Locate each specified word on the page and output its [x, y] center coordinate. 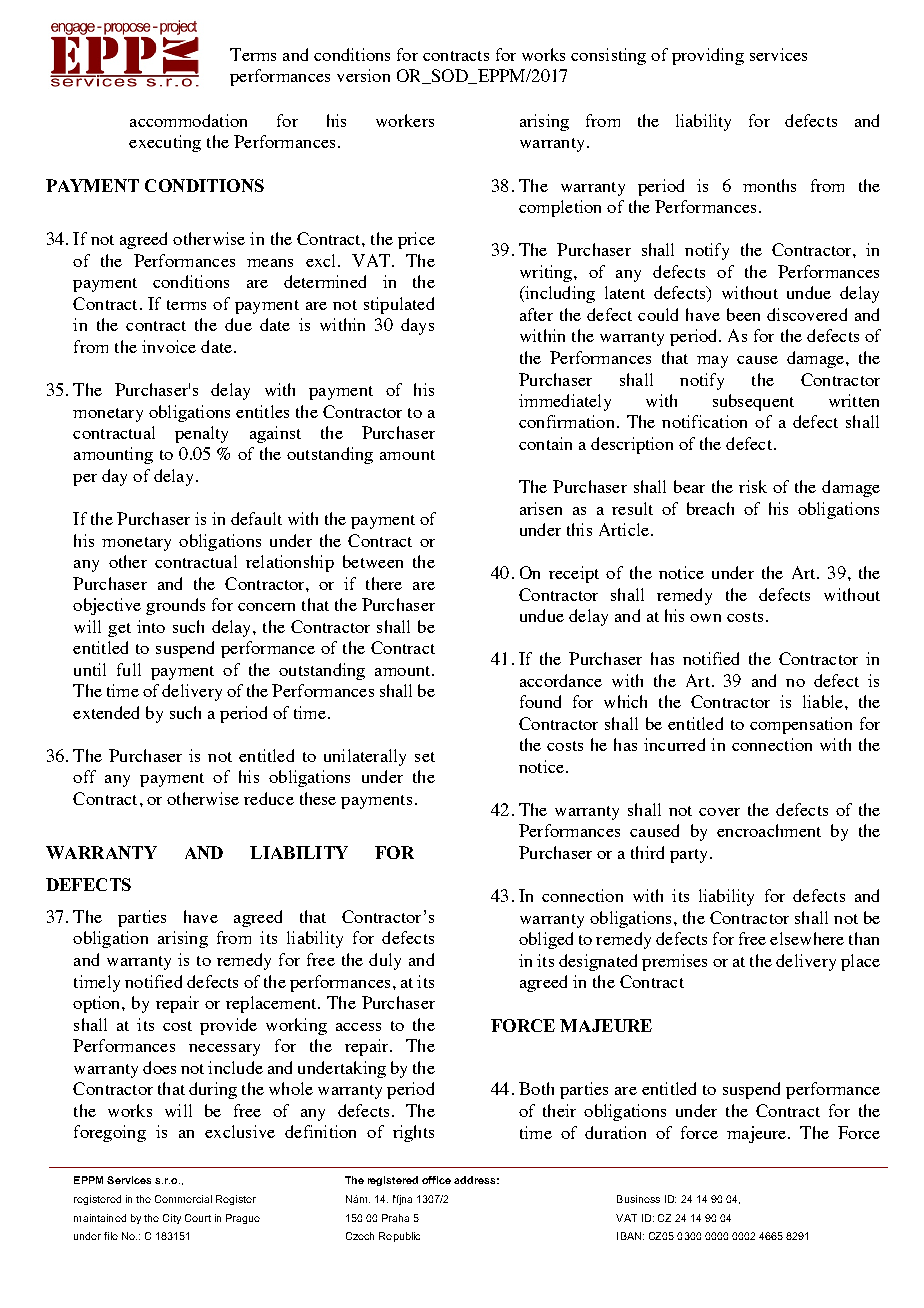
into [151, 626]
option [98, 1004]
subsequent [753, 402]
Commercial [183, 1199]
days [417, 326]
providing [708, 56]
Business [638, 1199]
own [705, 618]
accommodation [188, 120]
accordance [561, 680]
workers [405, 120]
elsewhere [807, 938]
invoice [169, 346]
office [436, 1180]
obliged [546, 940]
